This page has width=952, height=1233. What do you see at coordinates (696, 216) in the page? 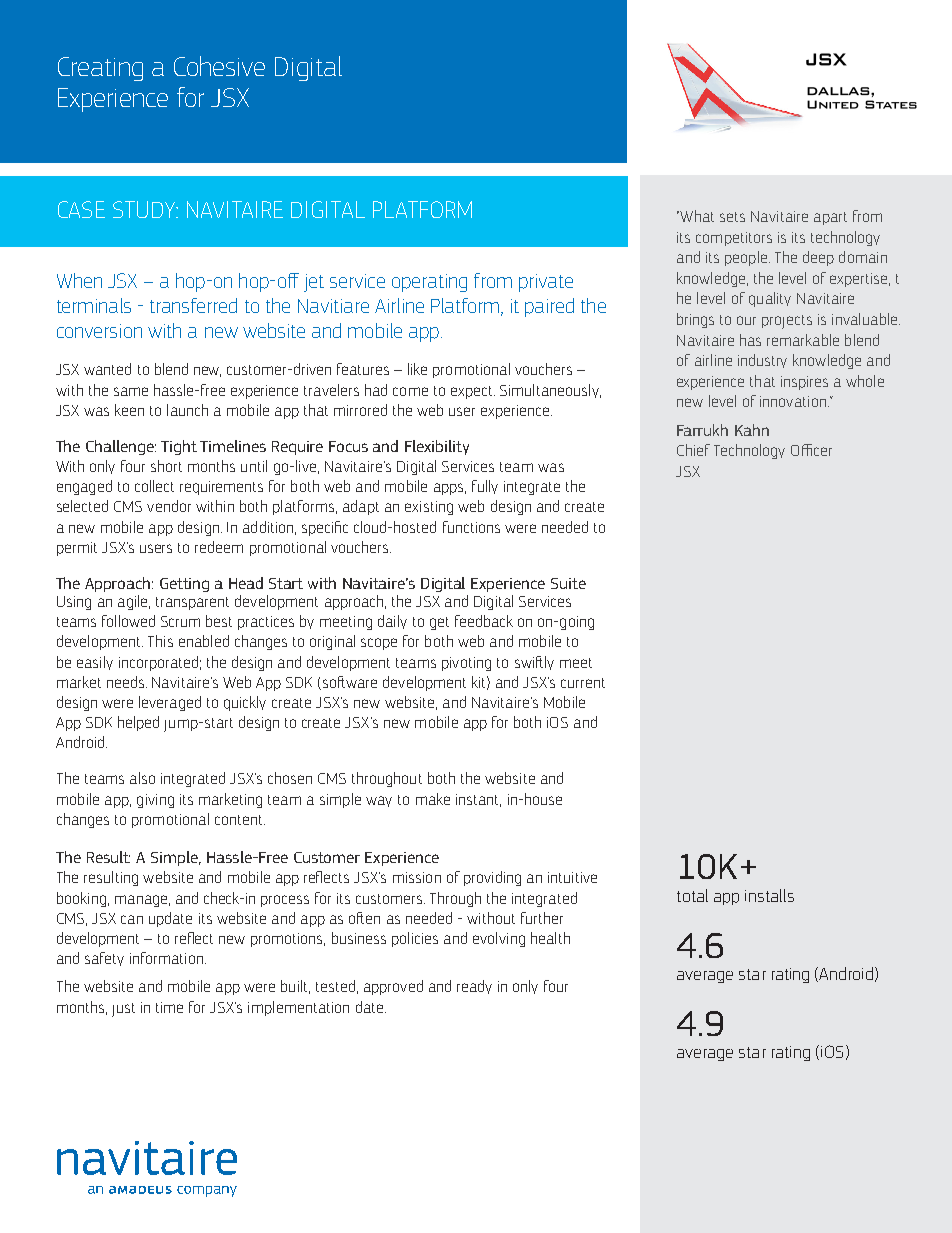
I see `What` at bounding box center [696, 216].
